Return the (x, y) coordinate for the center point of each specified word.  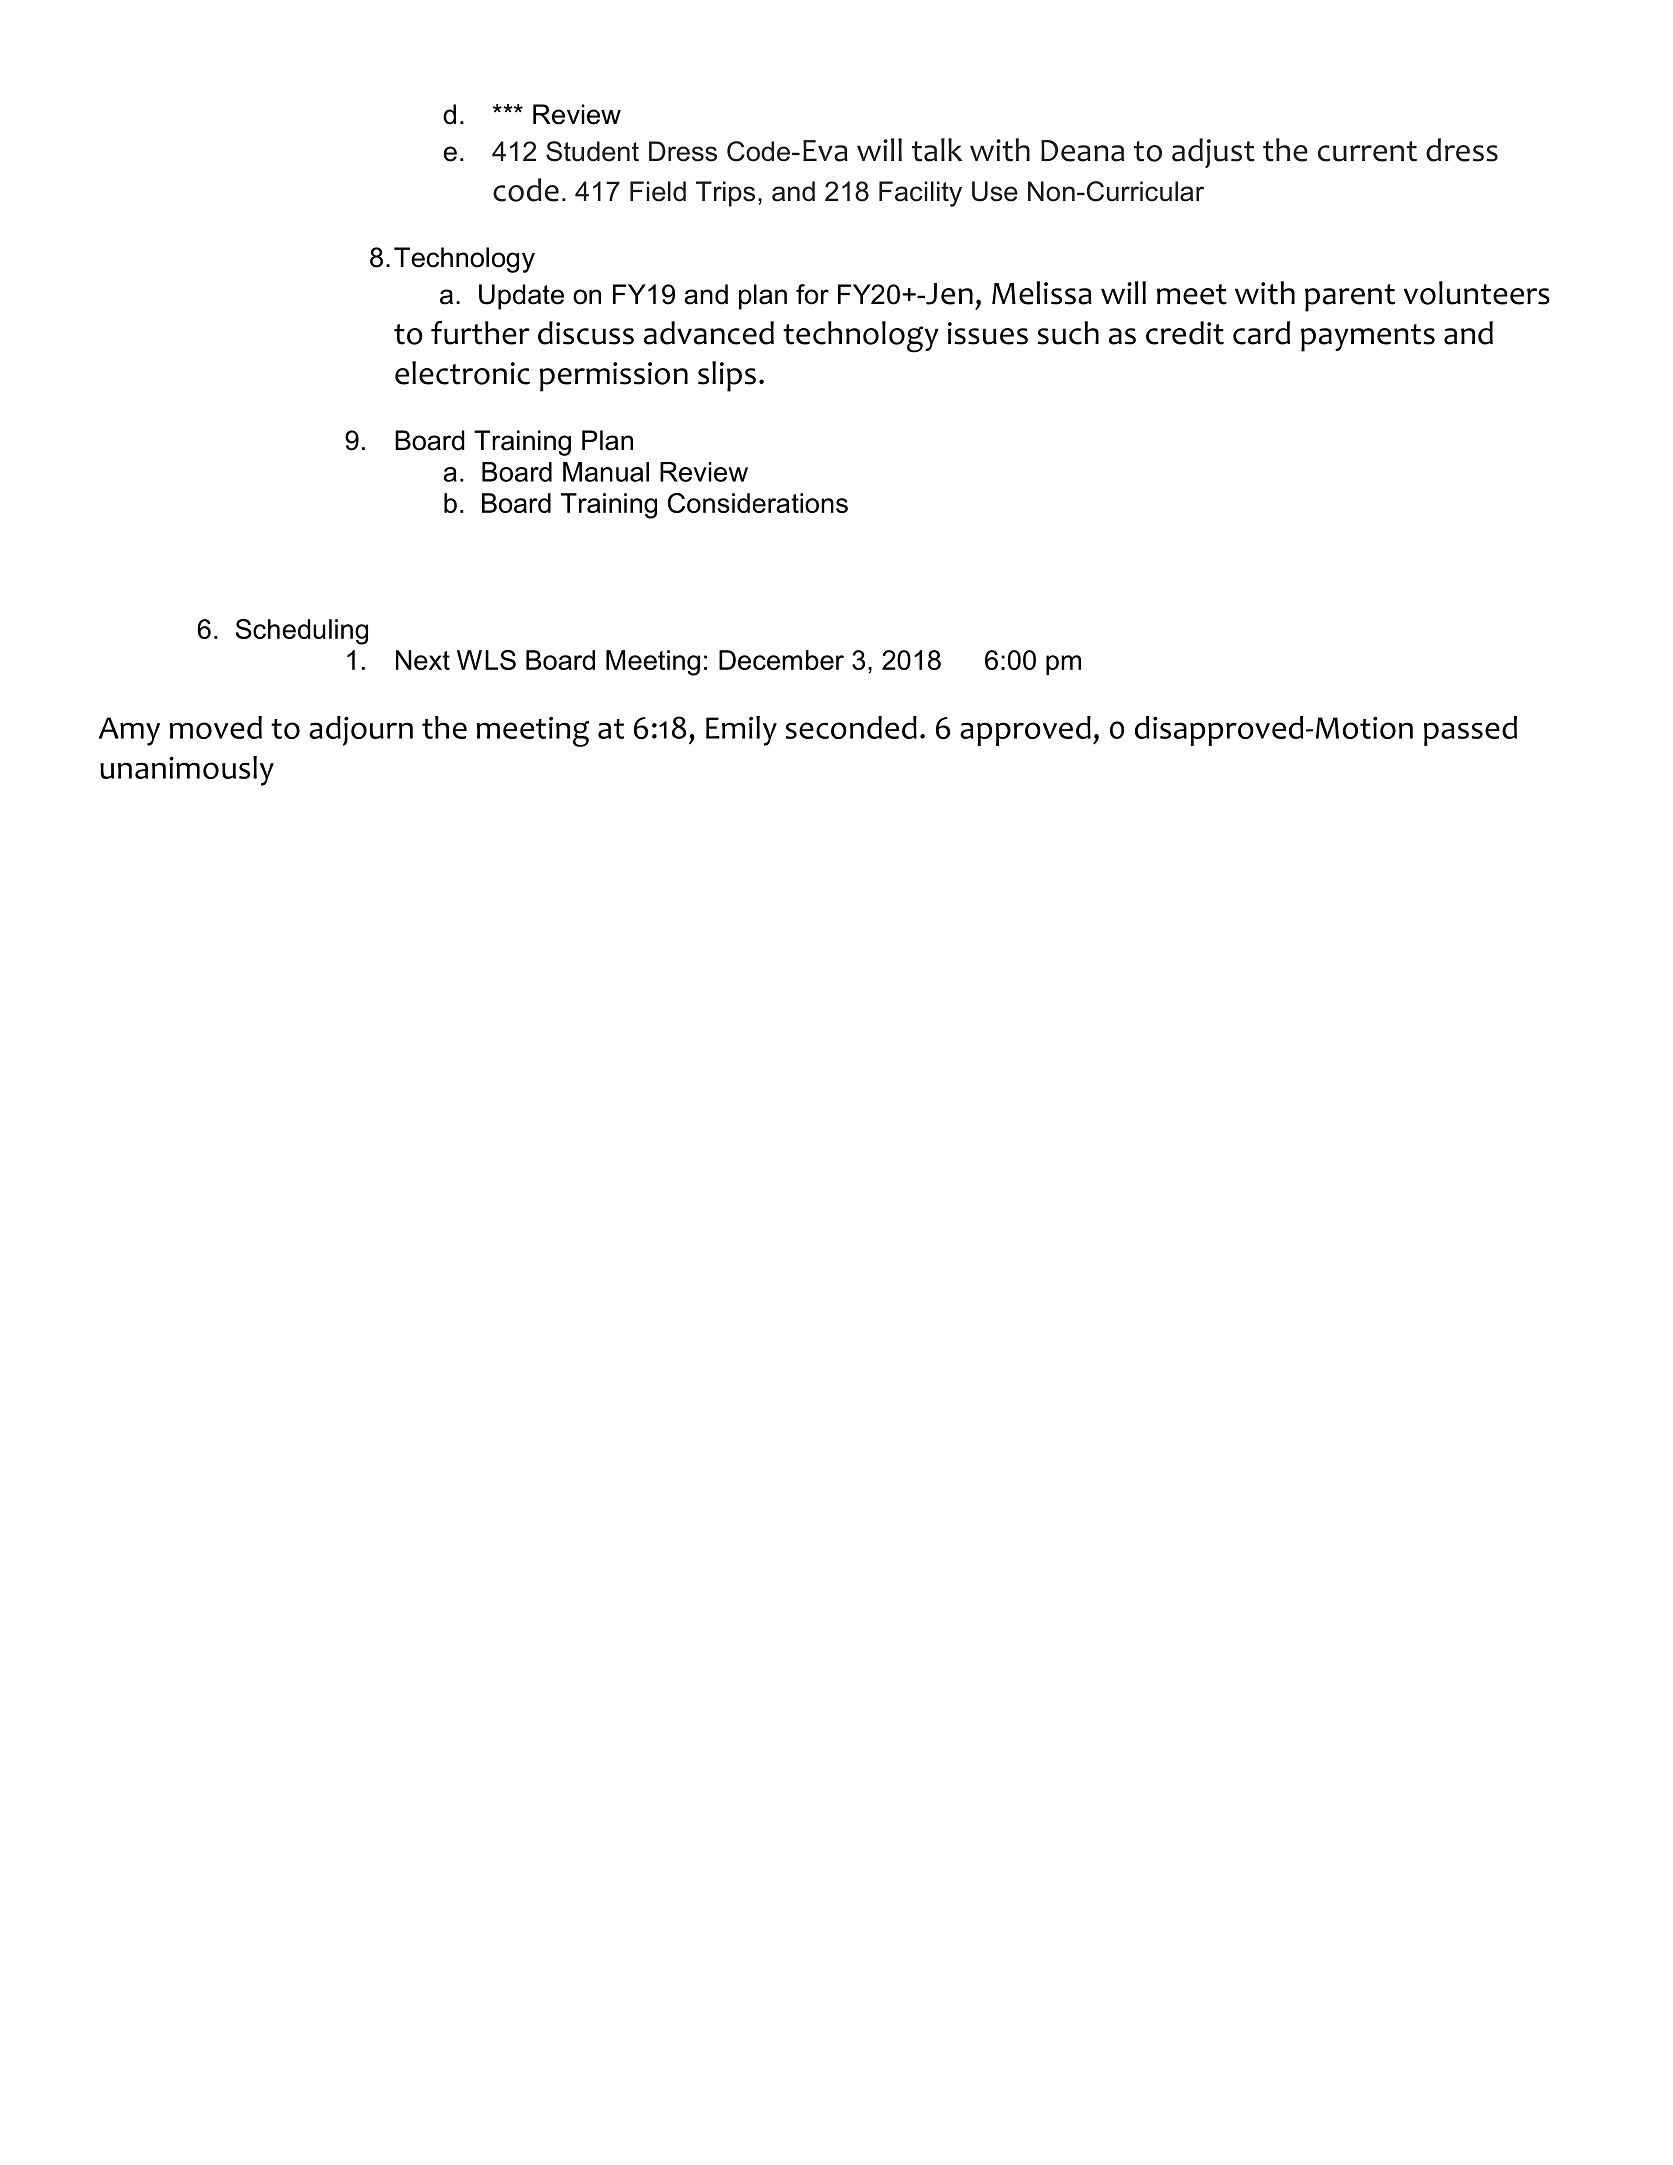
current (1367, 151)
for (812, 294)
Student (592, 151)
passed (1470, 731)
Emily (741, 731)
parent (1350, 298)
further (480, 333)
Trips (725, 194)
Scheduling (302, 632)
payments (1368, 338)
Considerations (758, 503)
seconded (851, 727)
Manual (606, 472)
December (781, 660)
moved (215, 727)
